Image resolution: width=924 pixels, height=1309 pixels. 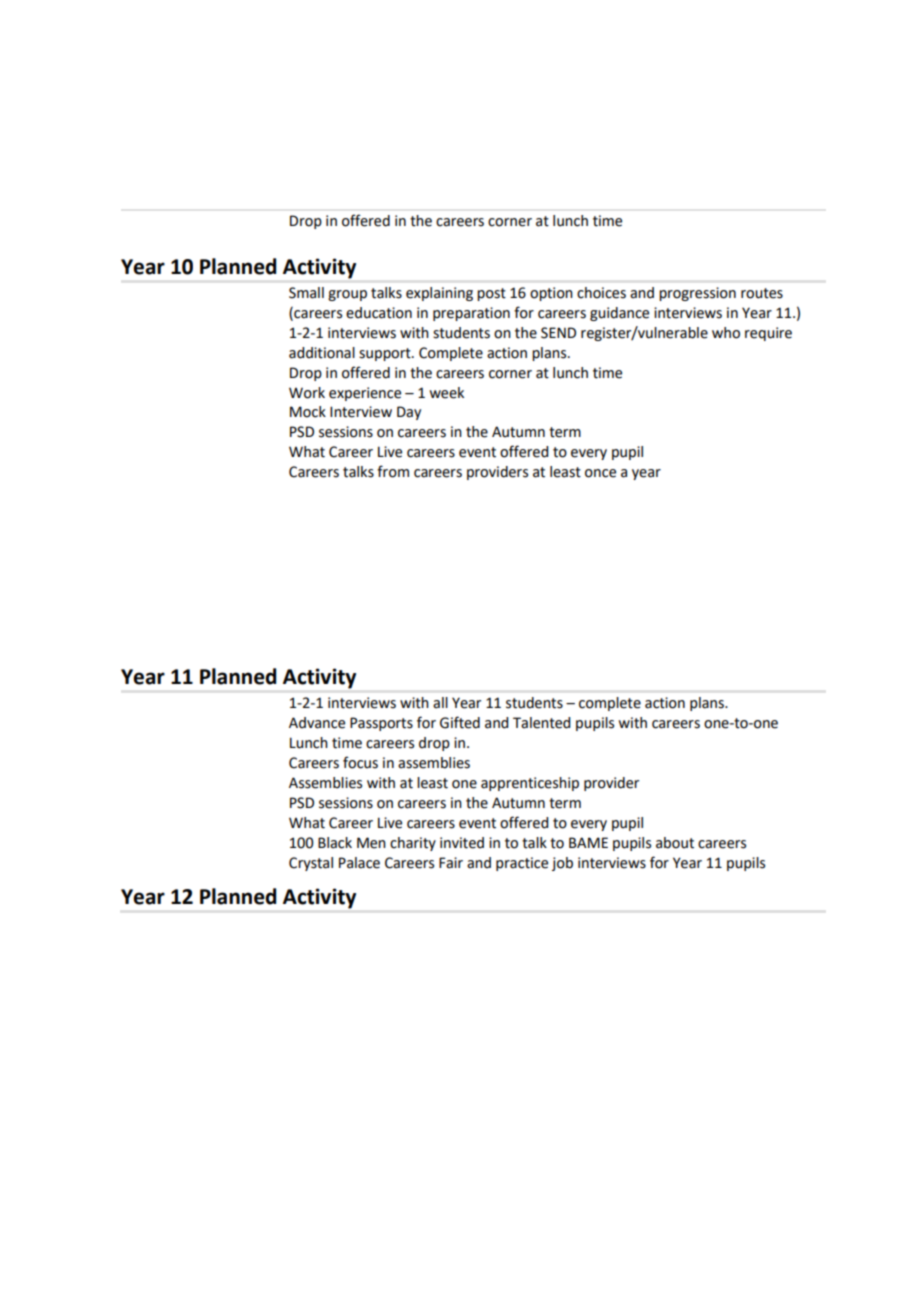 I want to click on who, so click(x=726, y=333).
